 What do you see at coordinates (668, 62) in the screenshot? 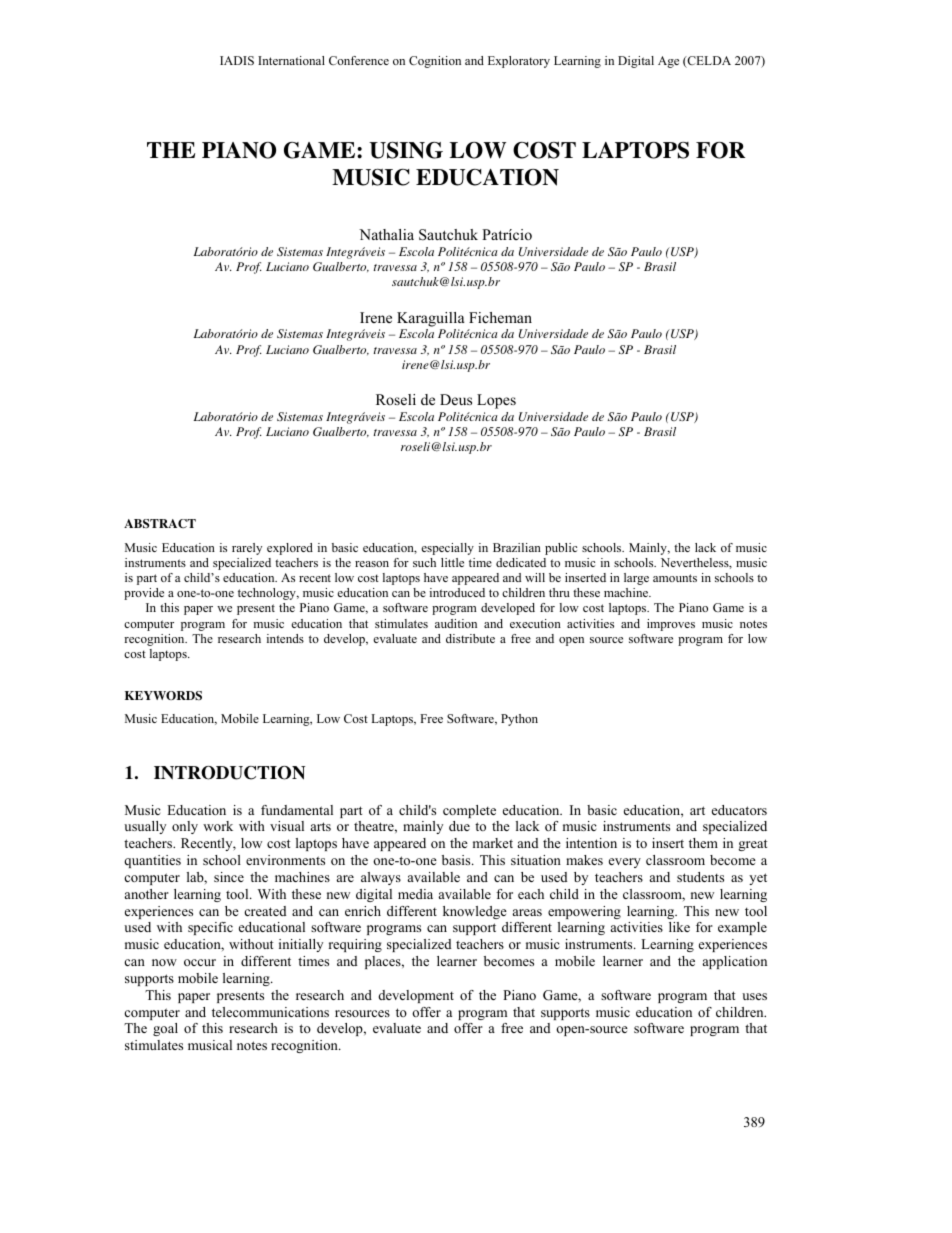
I see `Age` at bounding box center [668, 62].
